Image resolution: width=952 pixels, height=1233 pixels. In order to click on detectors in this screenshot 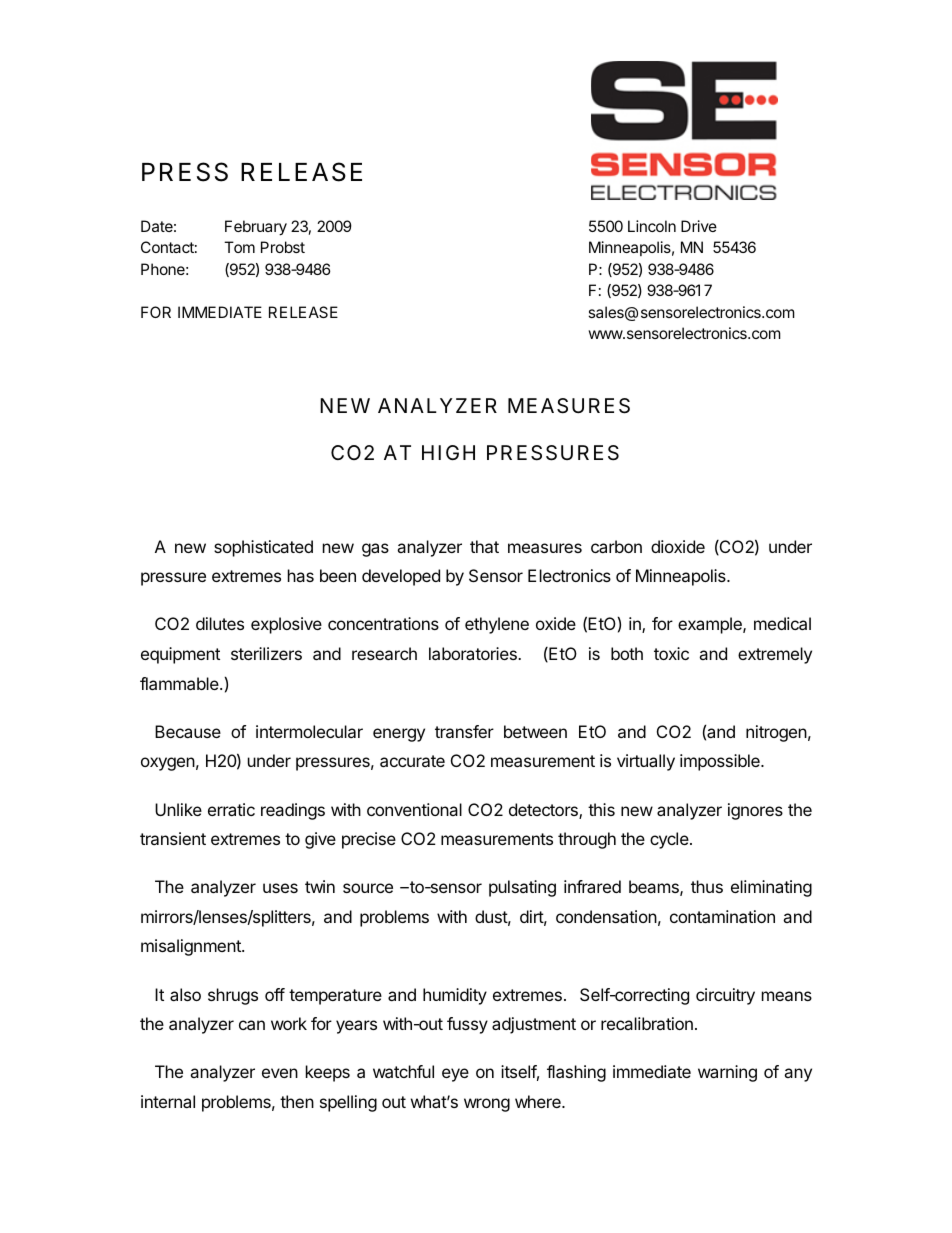, I will do `click(544, 811)`.
